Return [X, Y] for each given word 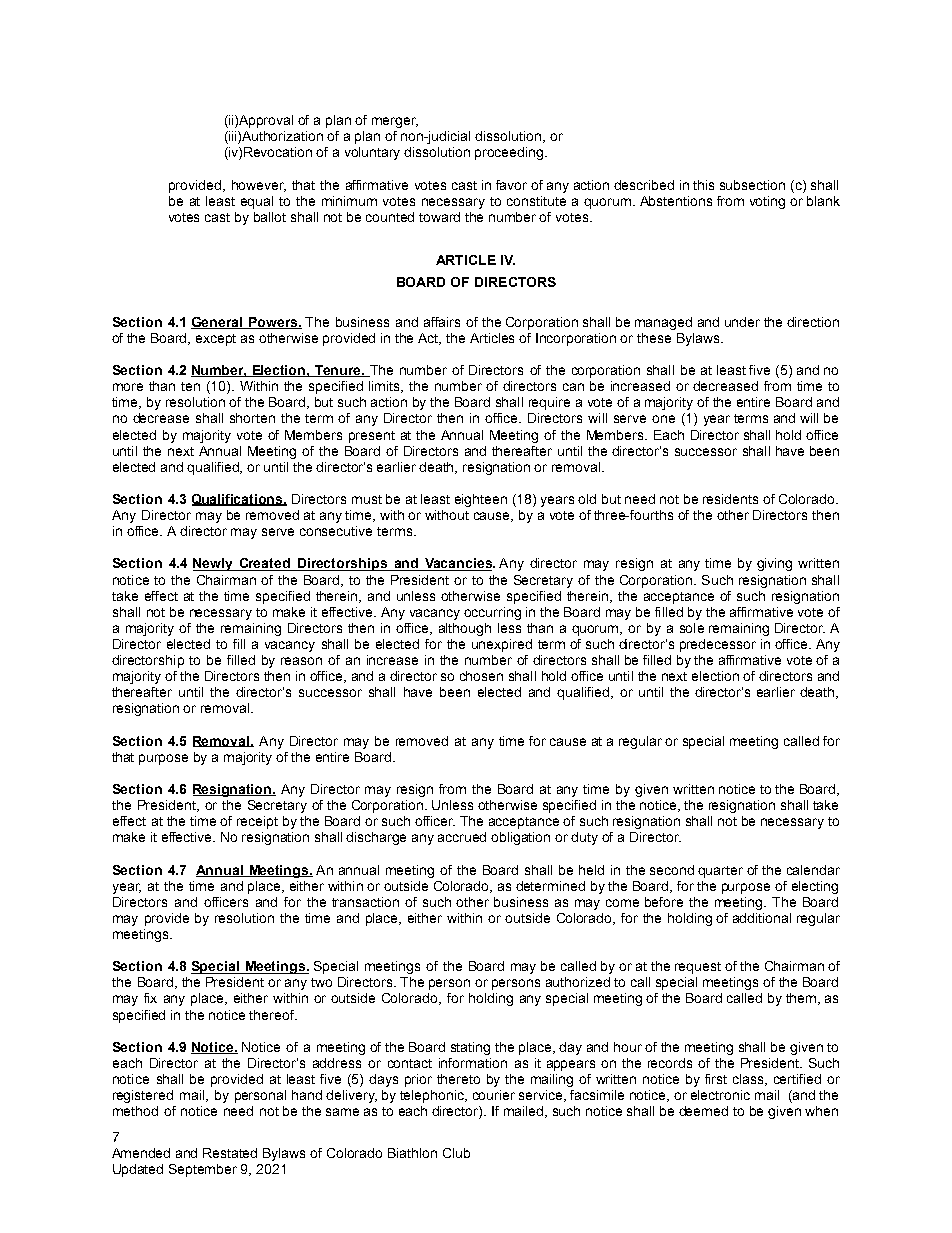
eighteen [481, 500]
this [703, 185]
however [259, 186]
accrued [462, 837]
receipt [257, 822]
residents [730, 499]
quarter [720, 872]
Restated [230, 1153]
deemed [703, 1111]
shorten [252, 418]
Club [456, 1153]
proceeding [510, 153]
